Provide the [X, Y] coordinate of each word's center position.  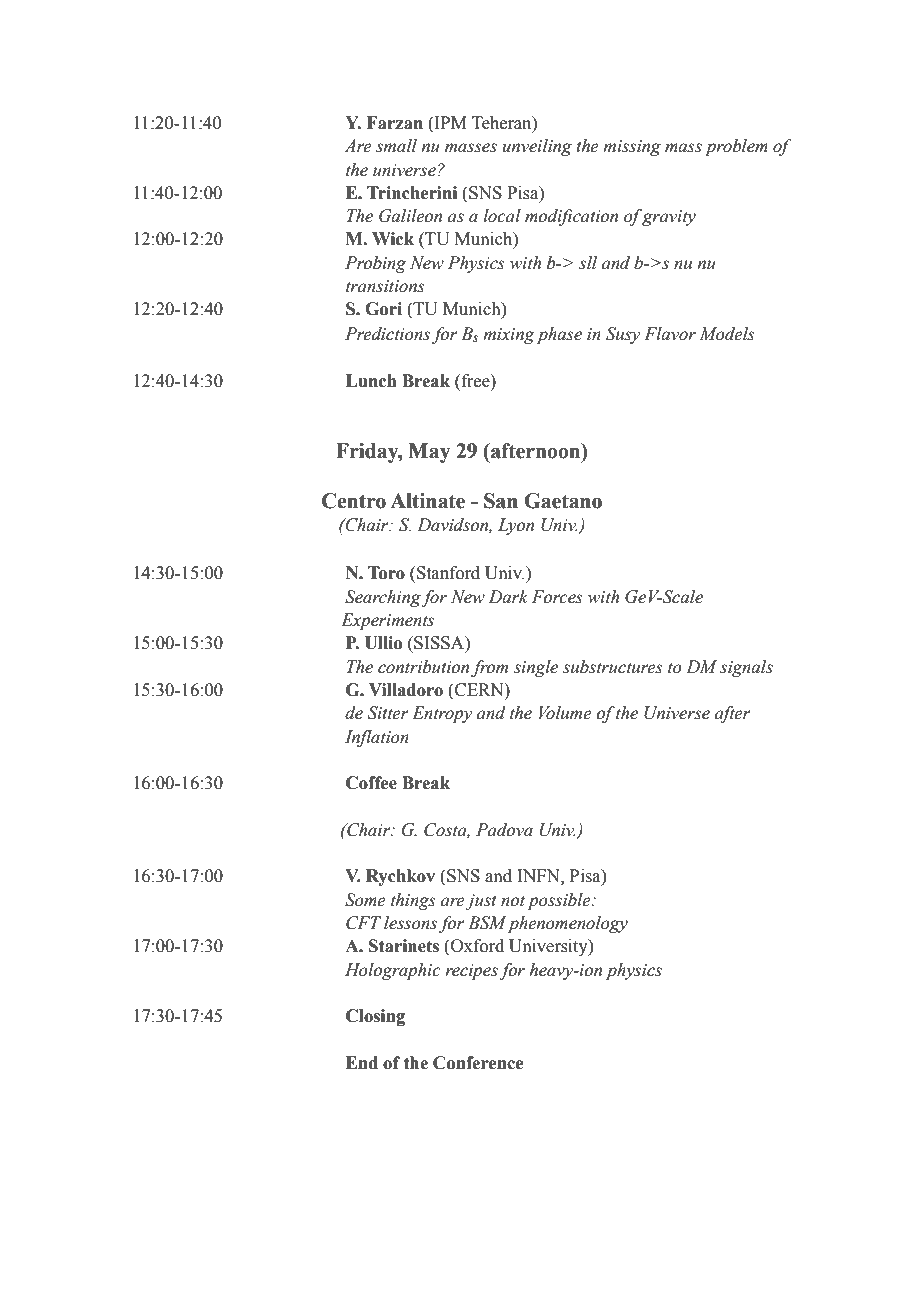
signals [746, 668]
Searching [383, 598]
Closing [375, 1017]
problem [736, 147]
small [396, 146]
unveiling [537, 147]
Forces [557, 597]
